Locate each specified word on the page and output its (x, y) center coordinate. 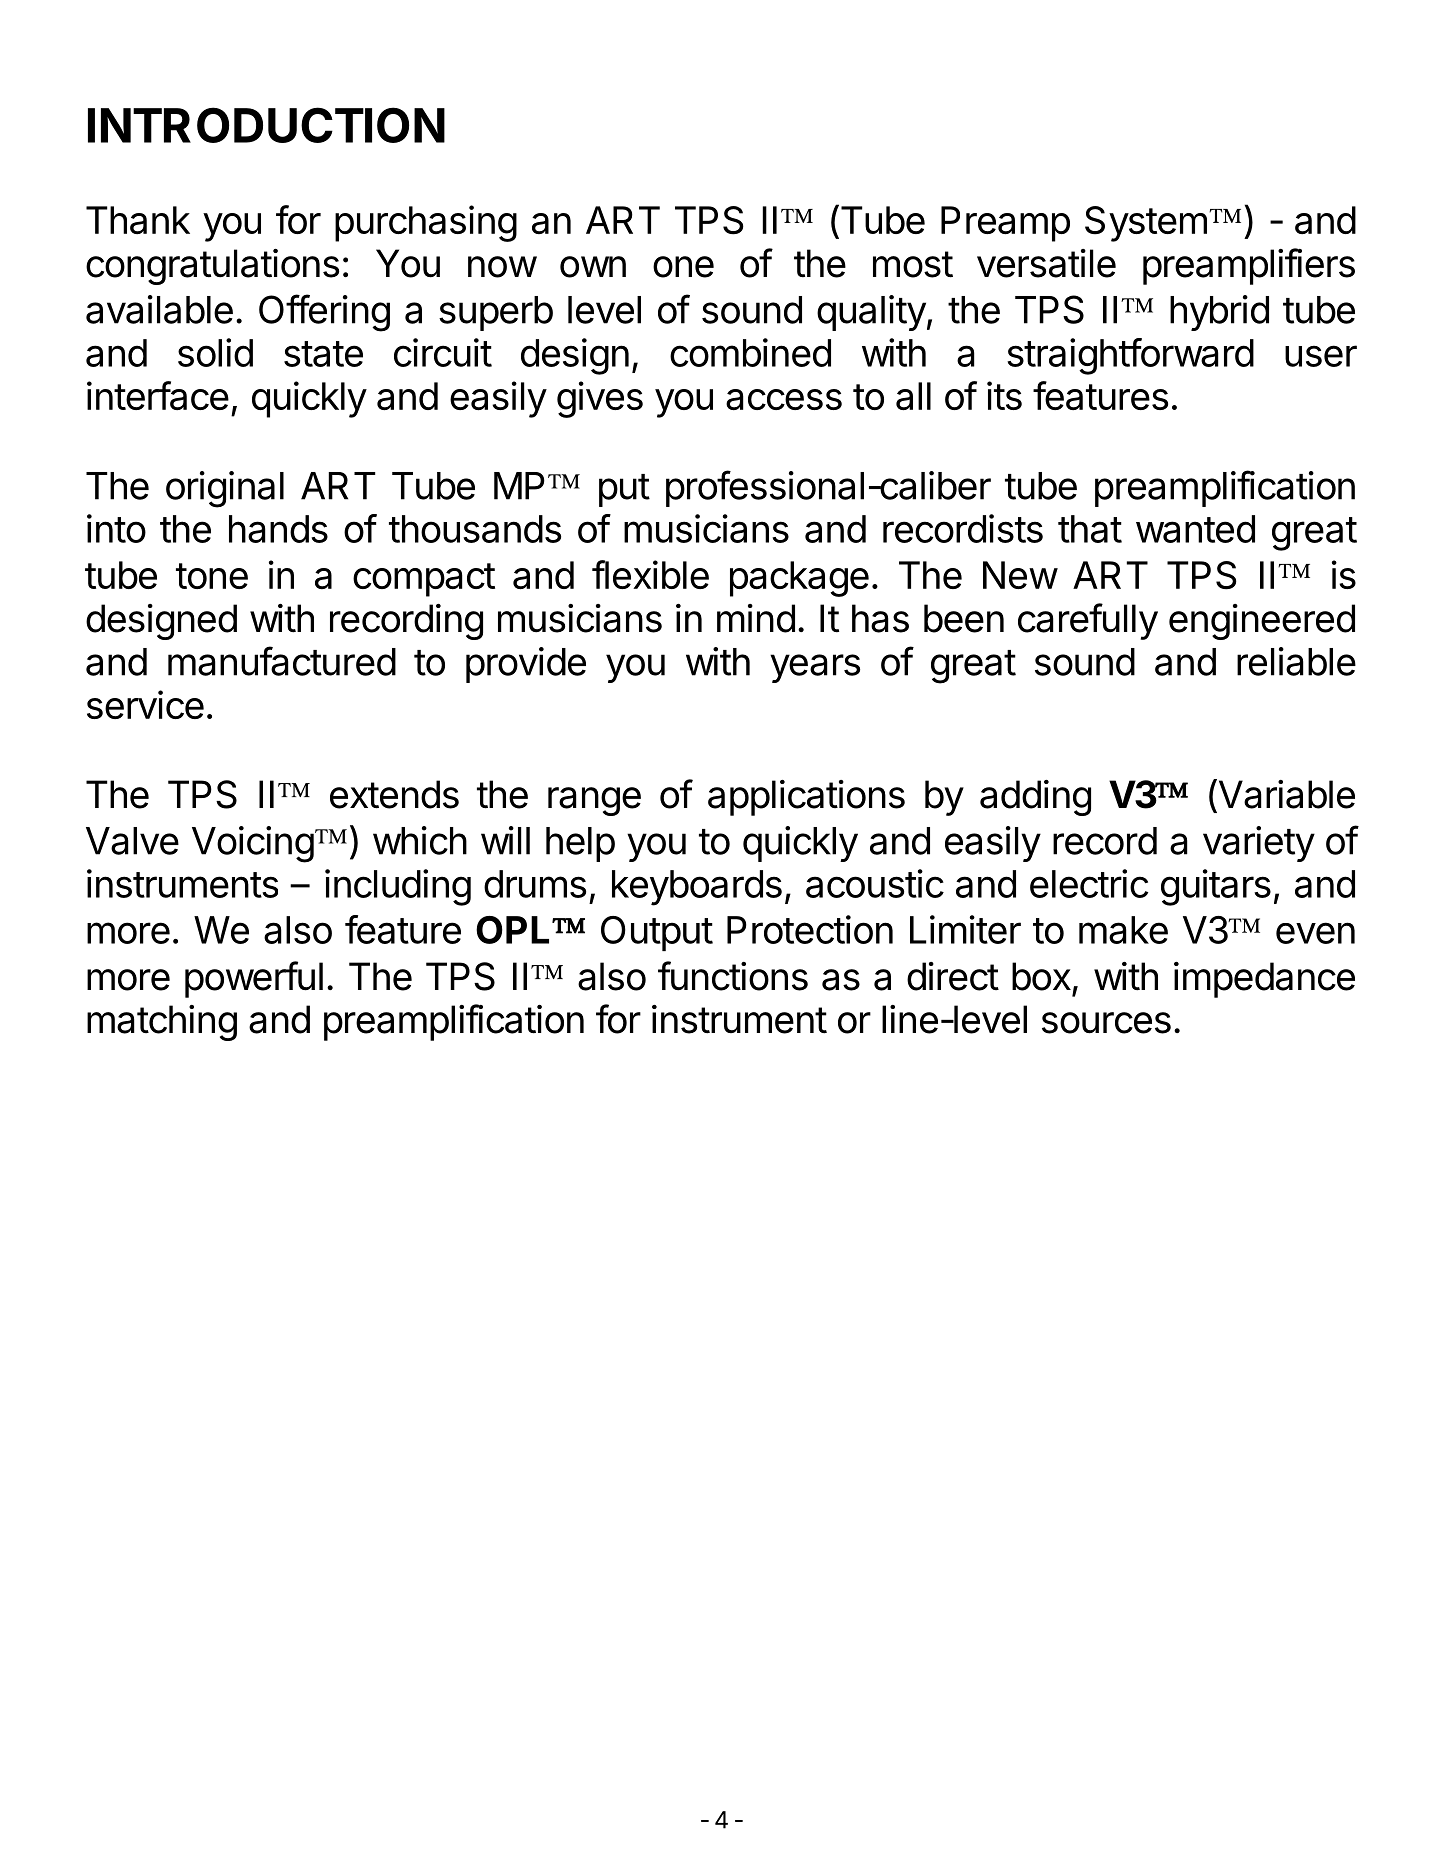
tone (212, 576)
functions (733, 976)
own (593, 267)
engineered (1262, 622)
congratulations (212, 267)
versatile (1046, 263)
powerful (254, 979)
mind (756, 618)
